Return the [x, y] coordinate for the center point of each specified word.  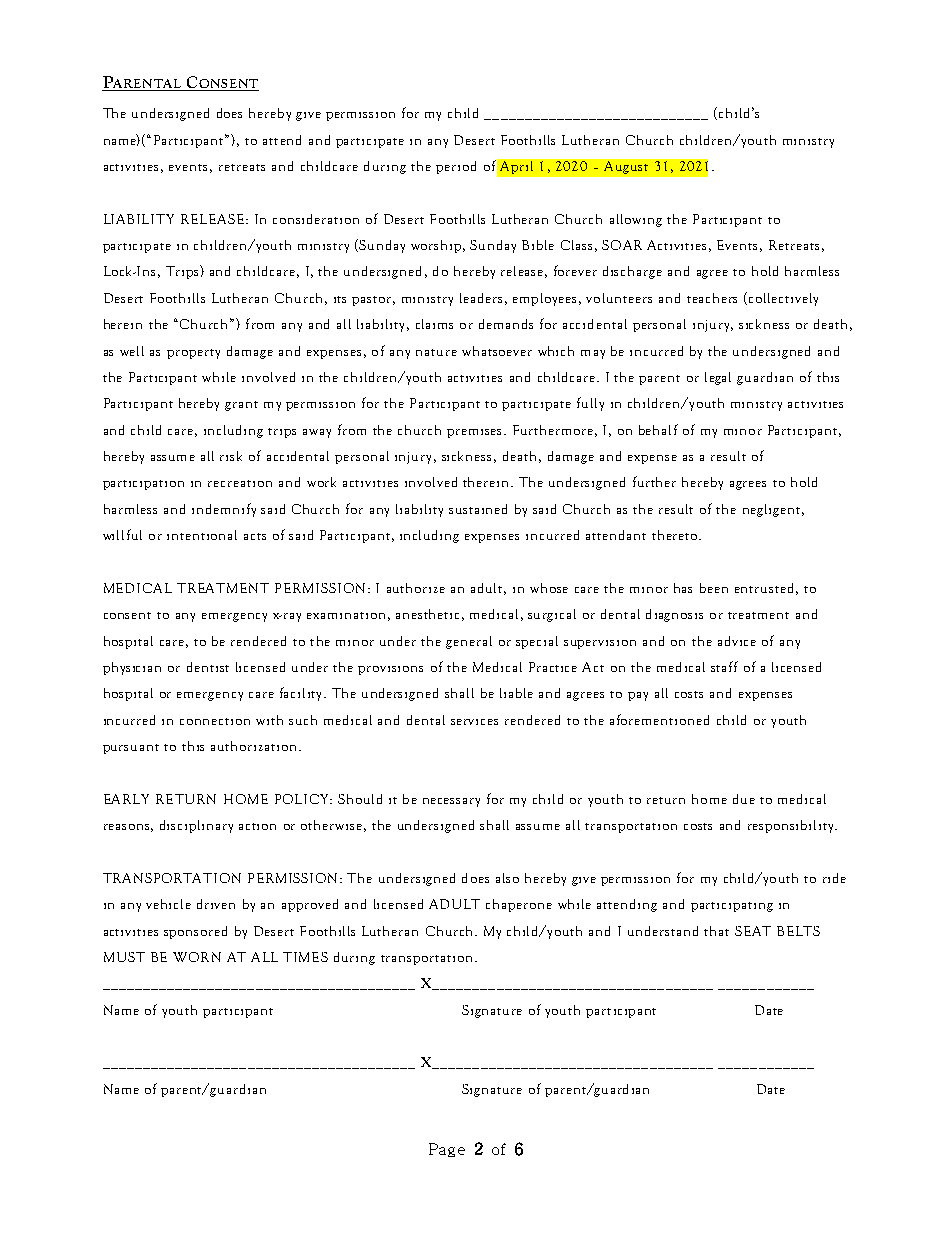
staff [724, 666]
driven [216, 904]
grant [241, 406]
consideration [316, 219]
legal [718, 378]
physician [132, 668]
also [507, 878]
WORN [197, 957]
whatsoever [497, 351]
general [469, 642]
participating [732, 907]
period [456, 167]
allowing [636, 220]
